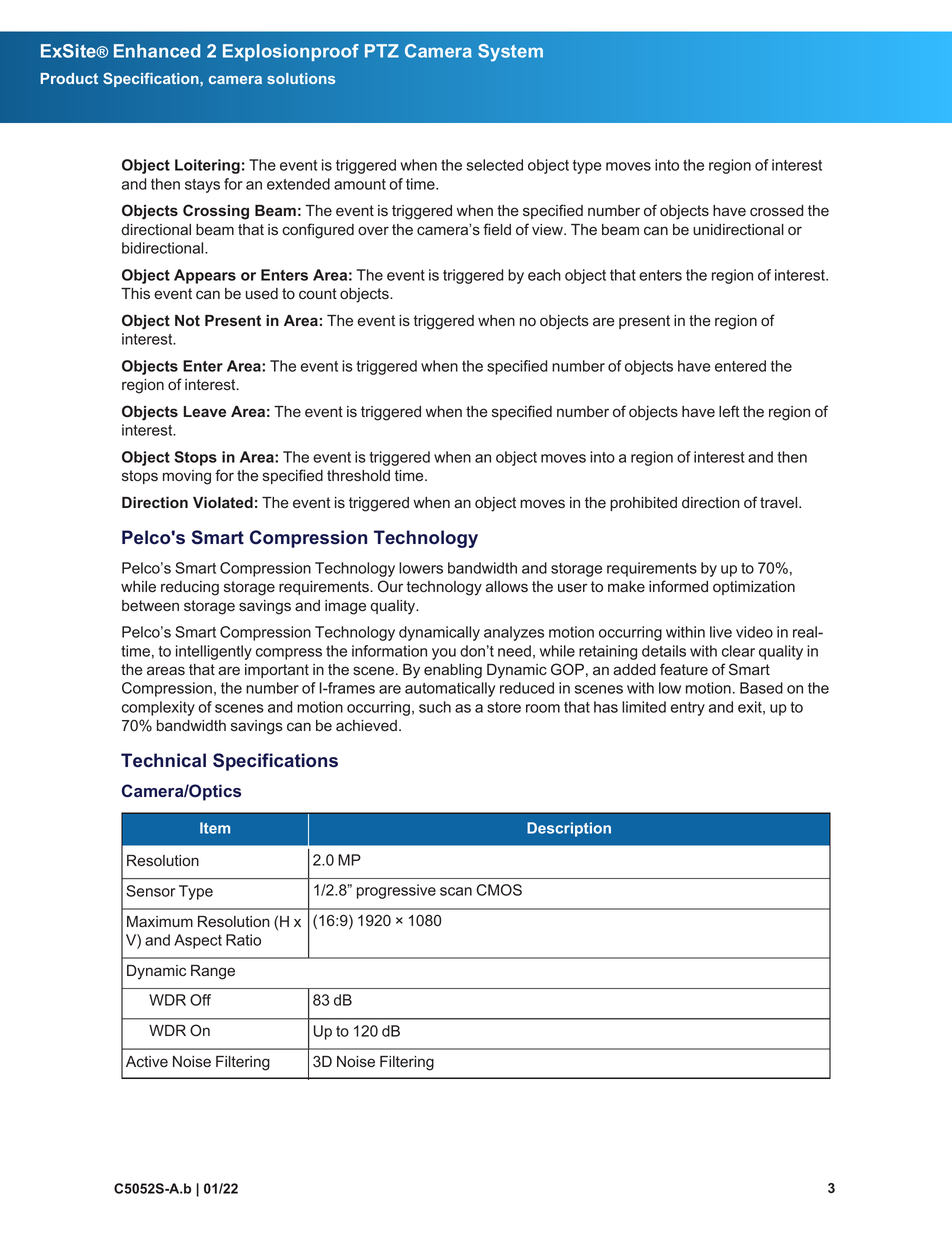 This screenshot has height=1233, width=952. What do you see at coordinates (396, 891) in the screenshot?
I see `progressive` at bounding box center [396, 891].
